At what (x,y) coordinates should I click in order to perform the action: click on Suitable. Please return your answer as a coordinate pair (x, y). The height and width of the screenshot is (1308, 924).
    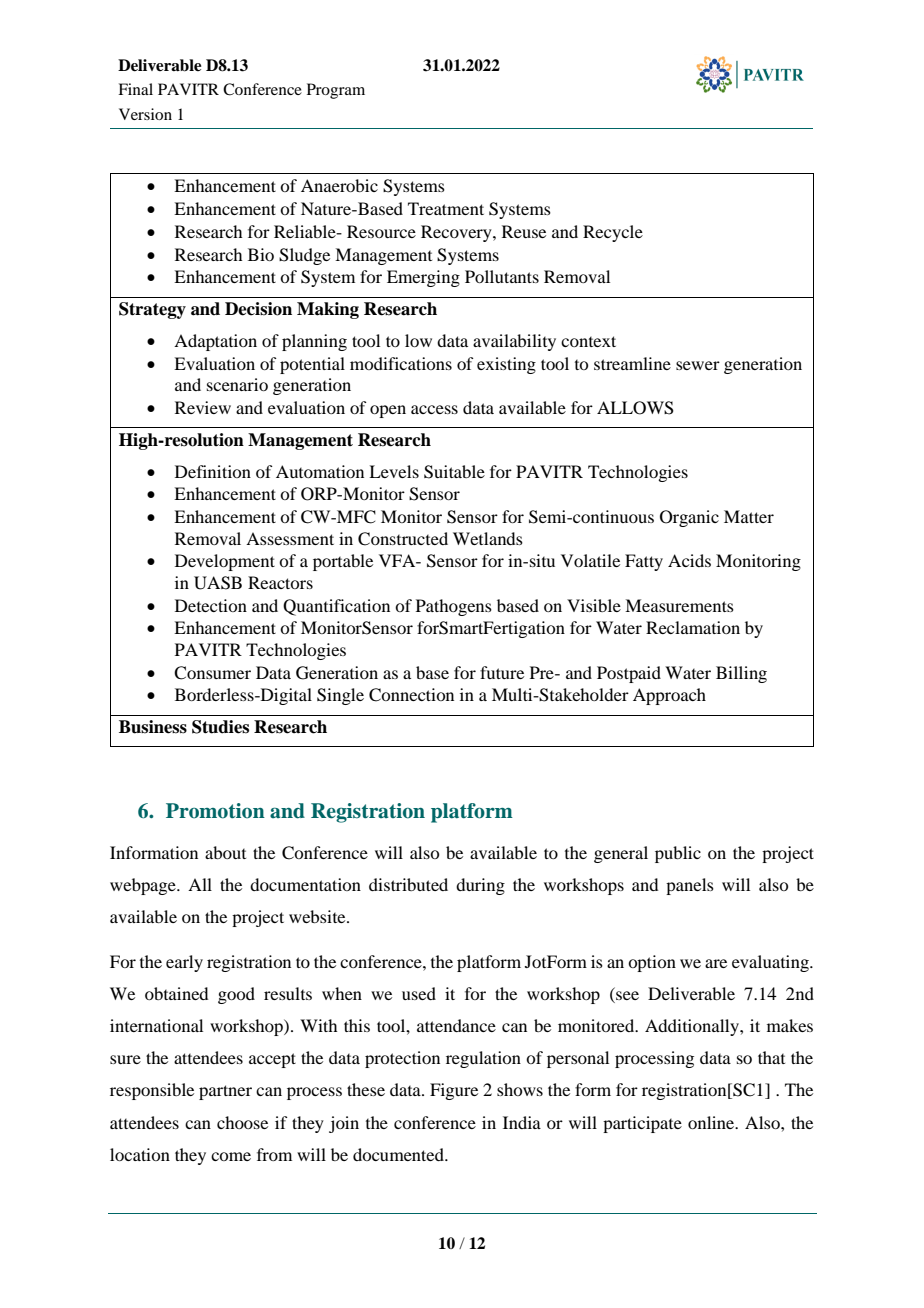
    Looking at the image, I should click on (454, 472).
